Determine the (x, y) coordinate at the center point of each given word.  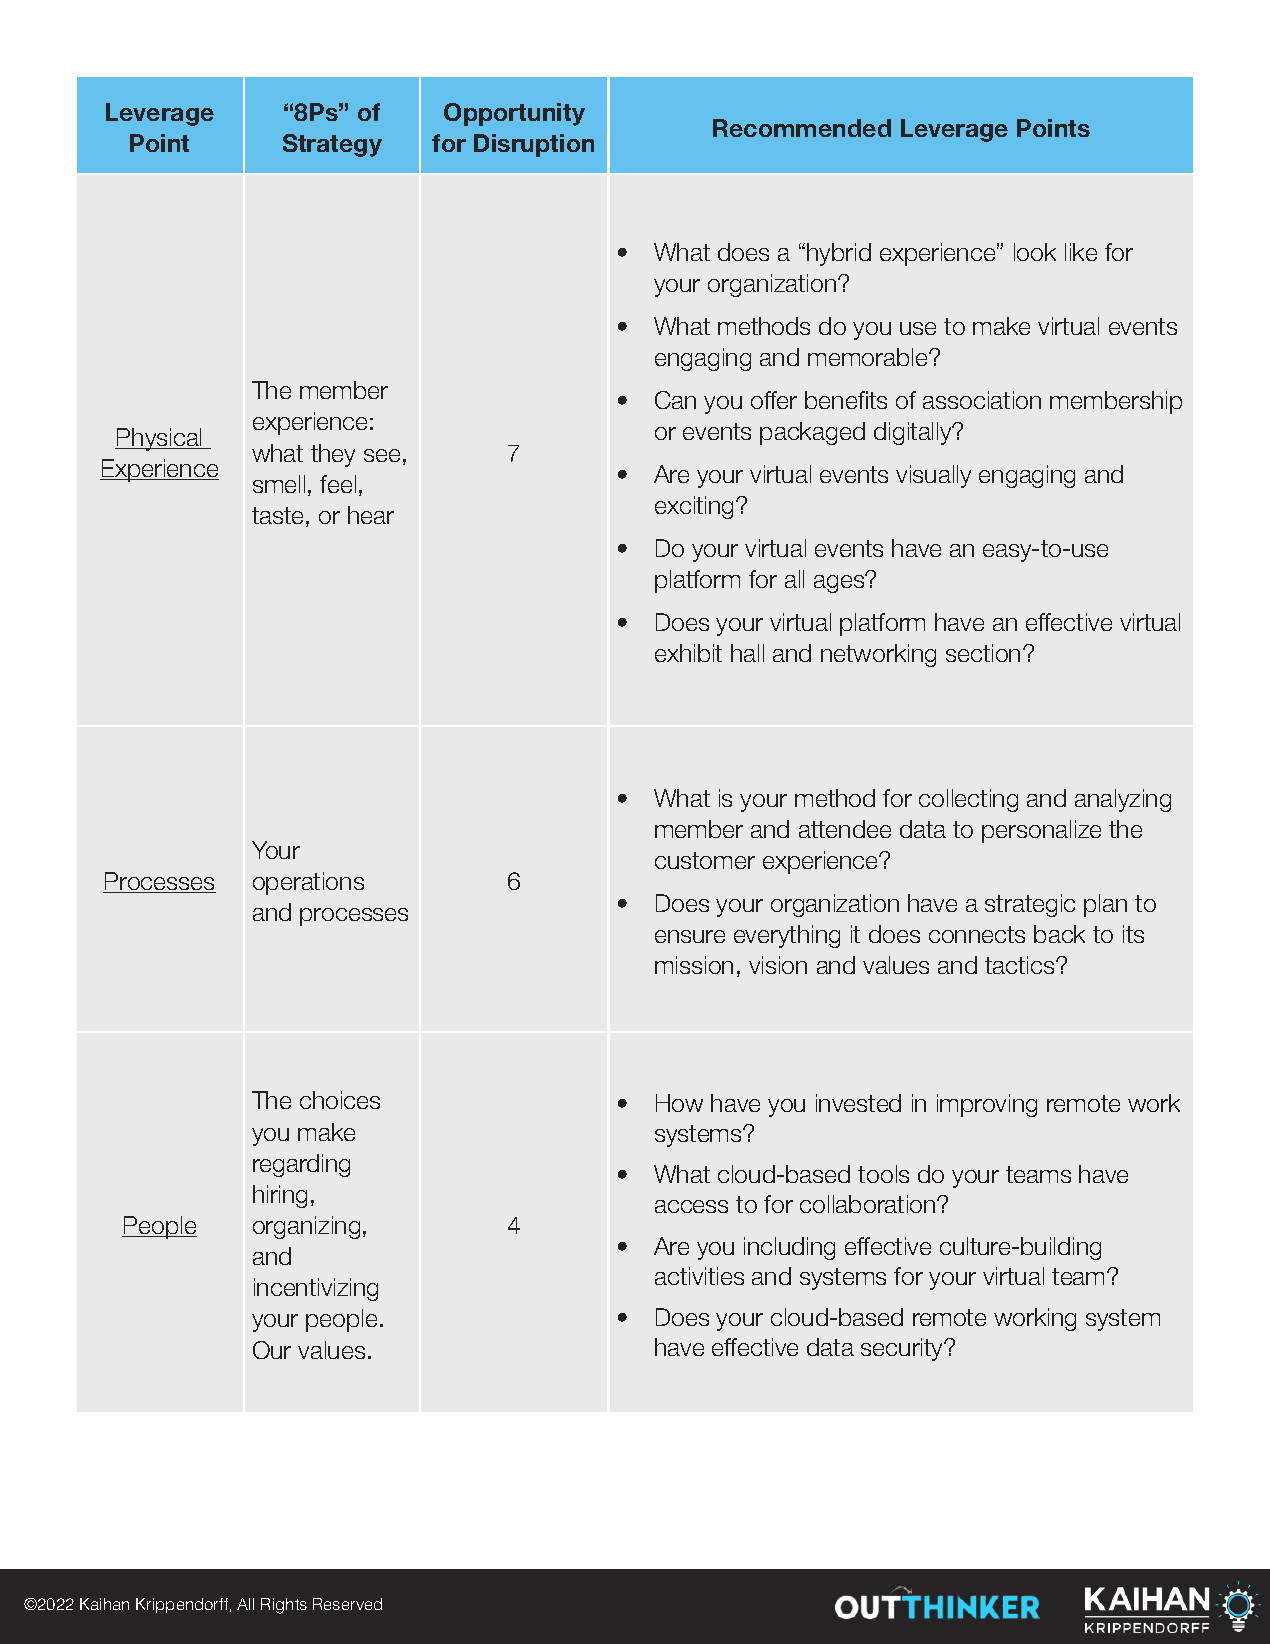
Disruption (534, 145)
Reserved (347, 1604)
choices (340, 1100)
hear (371, 515)
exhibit (688, 653)
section (983, 653)
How (679, 1103)
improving (987, 1105)
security (903, 1349)
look (1035, 252)
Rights (284, 1606)
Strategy (332, 145)
